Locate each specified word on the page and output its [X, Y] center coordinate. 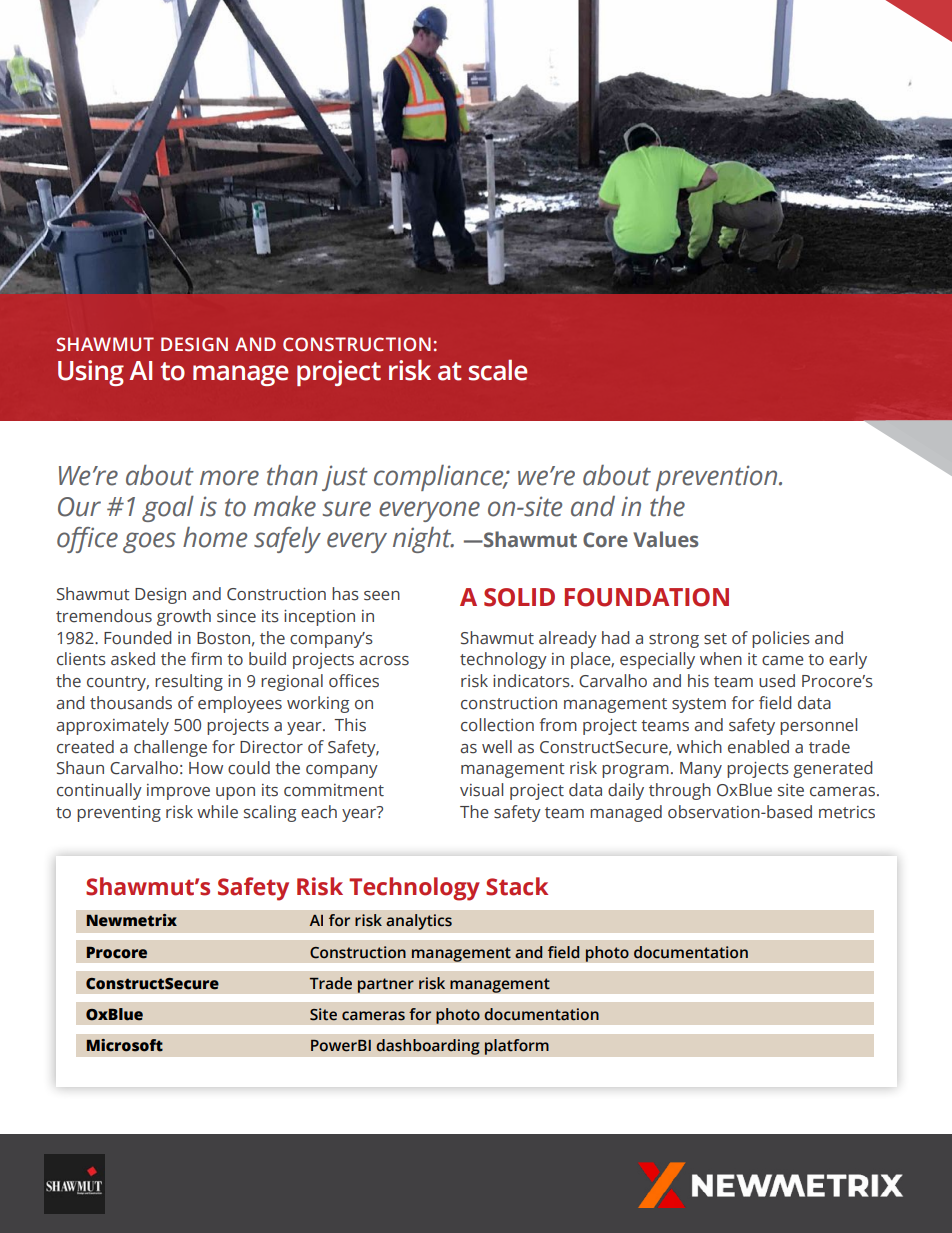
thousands [131, 703]
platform [516, 1047]
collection [497, 725]
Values [666, 539]
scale [498, 370]
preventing [119, 814]
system [699, 705]
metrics [847, 812]
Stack [517, 886]
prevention [718, 478]
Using [91, 373]
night [423, 540]
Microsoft [125, 1045]
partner [385, 985]
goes [149, 542]
